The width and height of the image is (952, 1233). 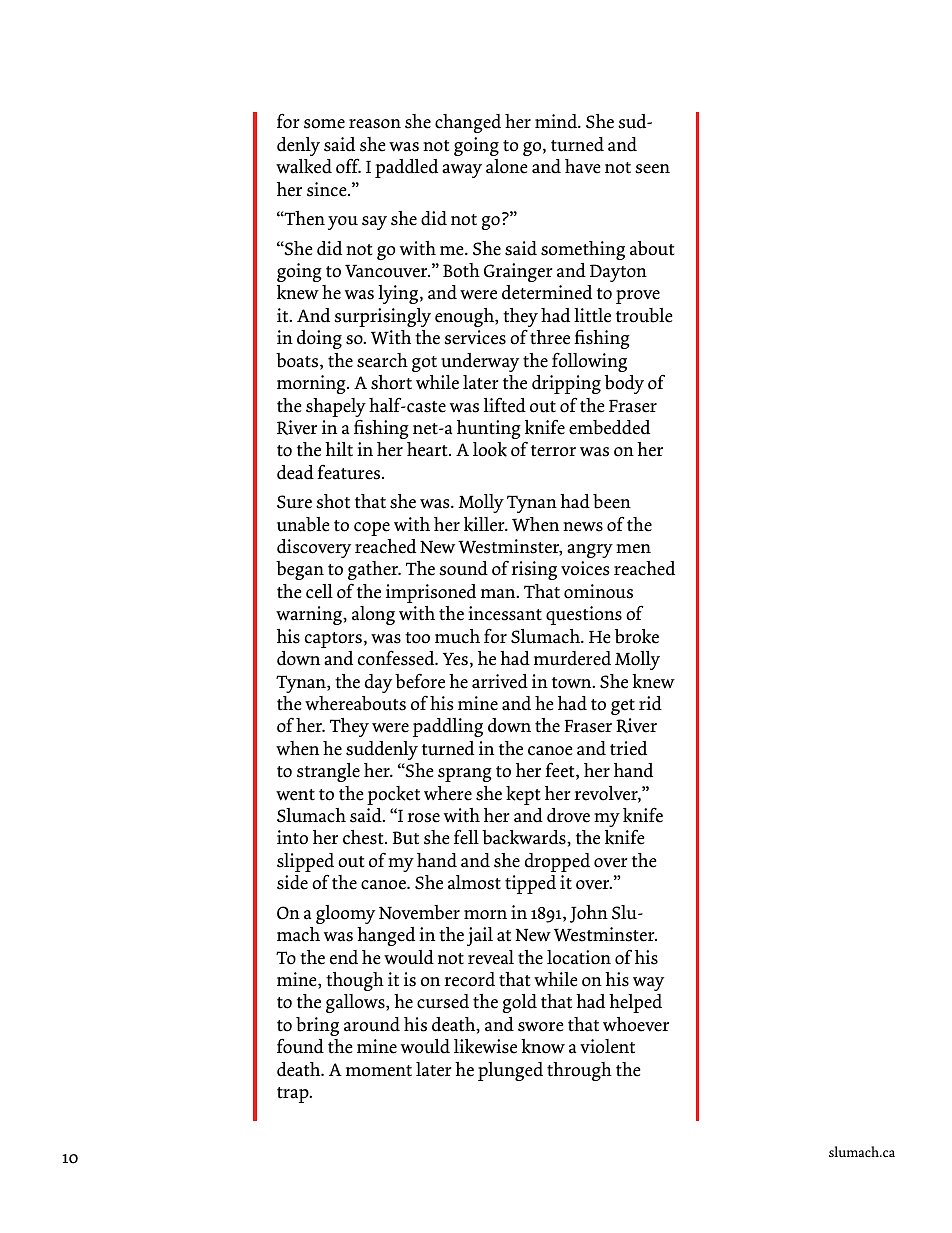 What do you see at coordinates (607, 1046) in the image?
I see `violent` at bounding box center [607, 1046].
